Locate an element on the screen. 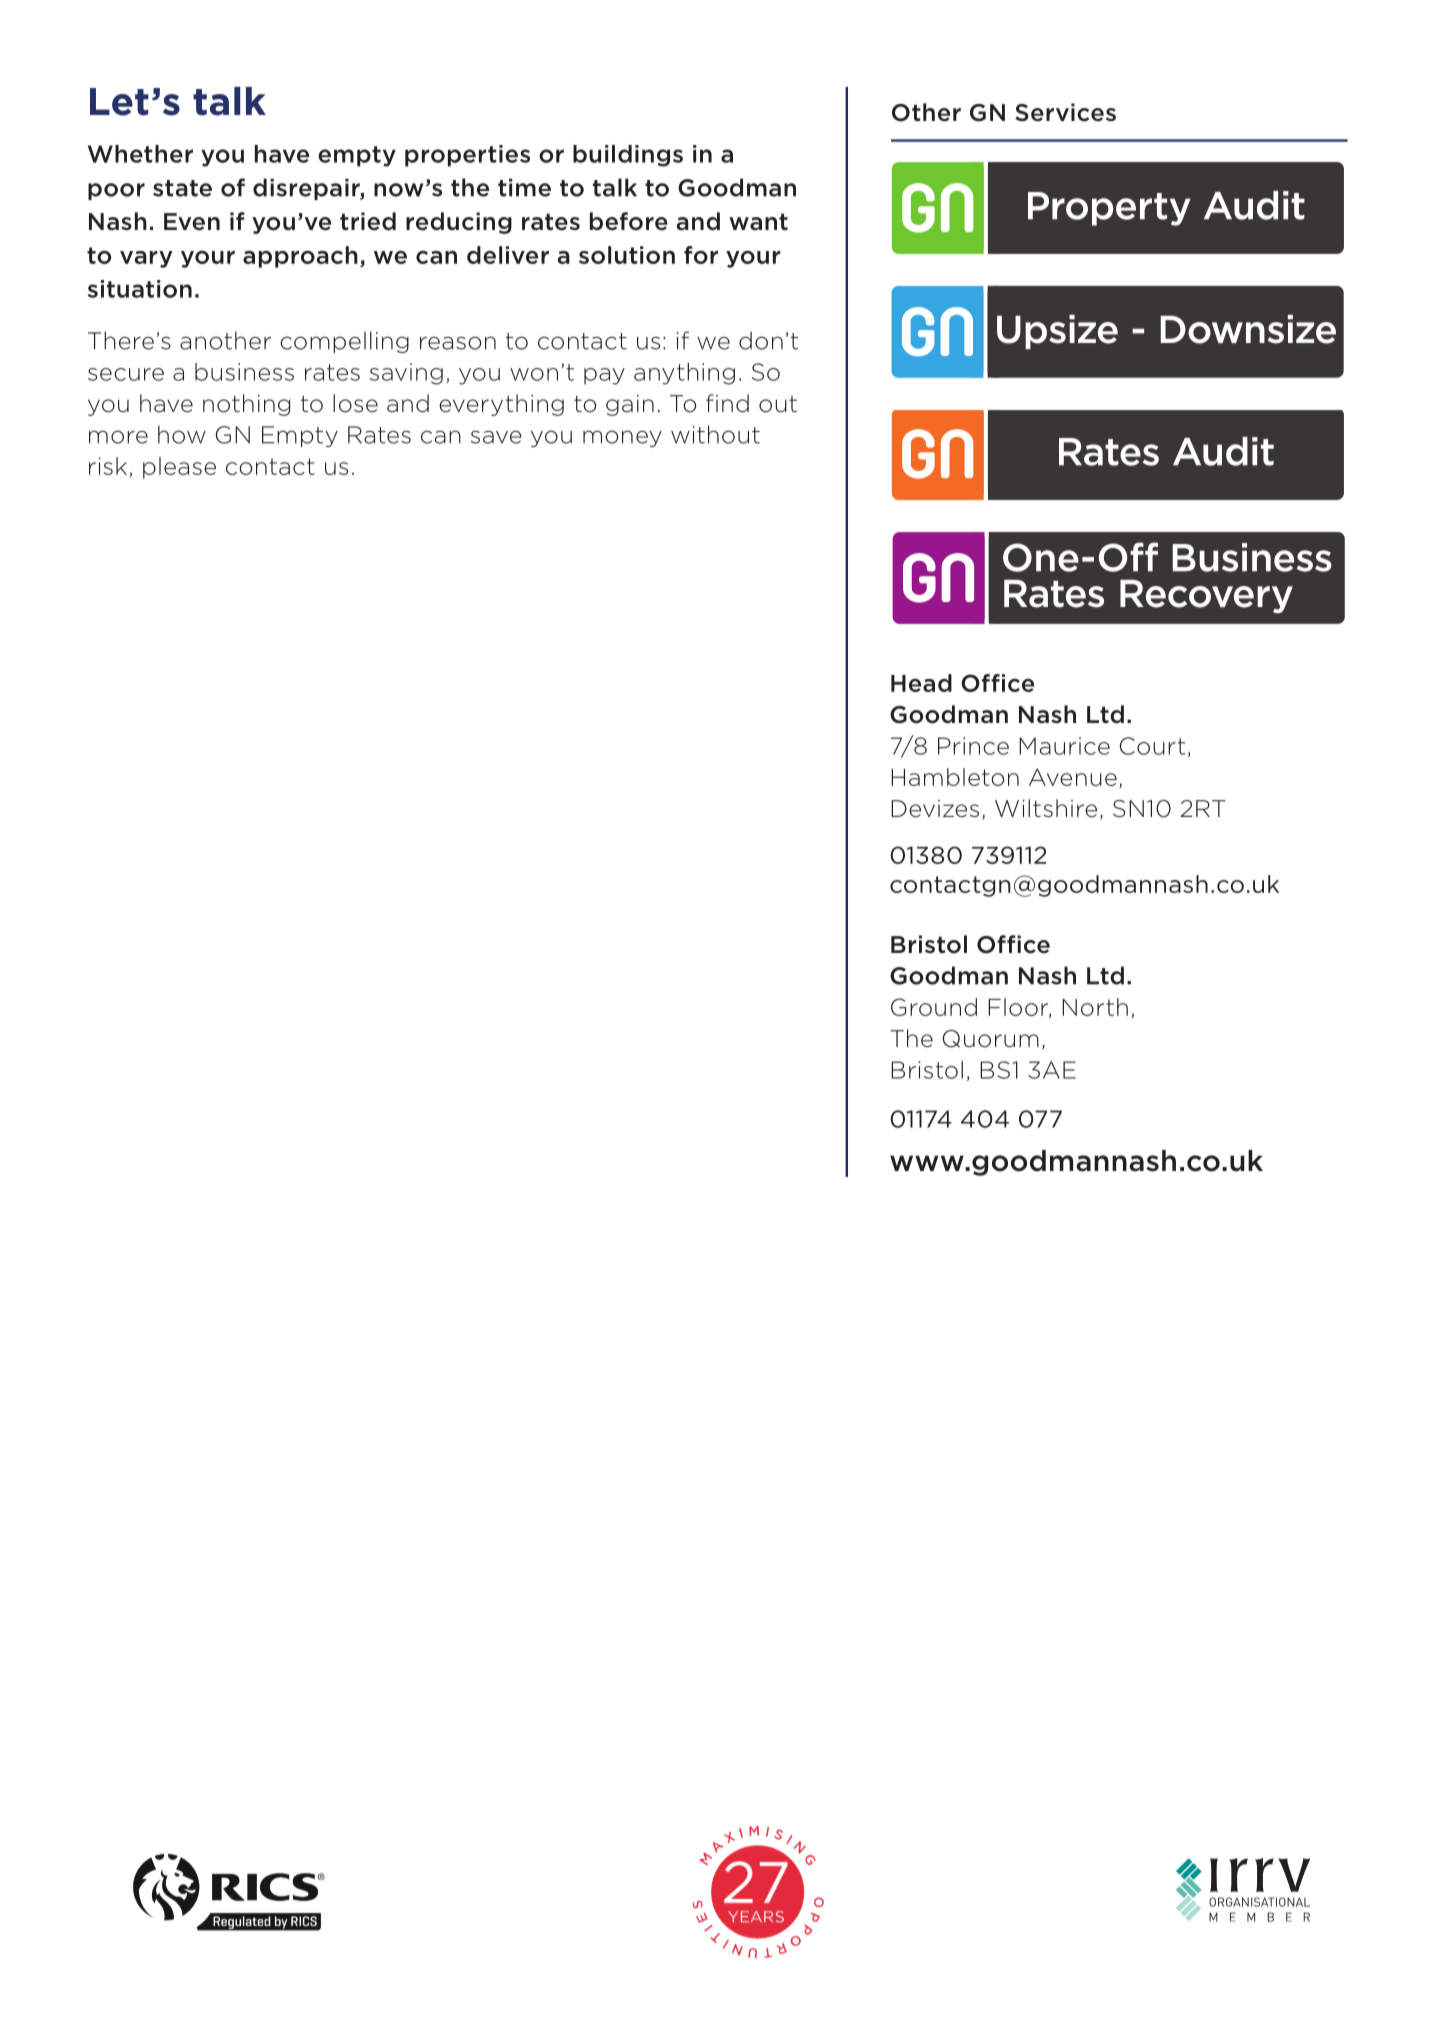 This screenshot has height=2030, width=1435. Services is located at coordinates (1065, 112).
